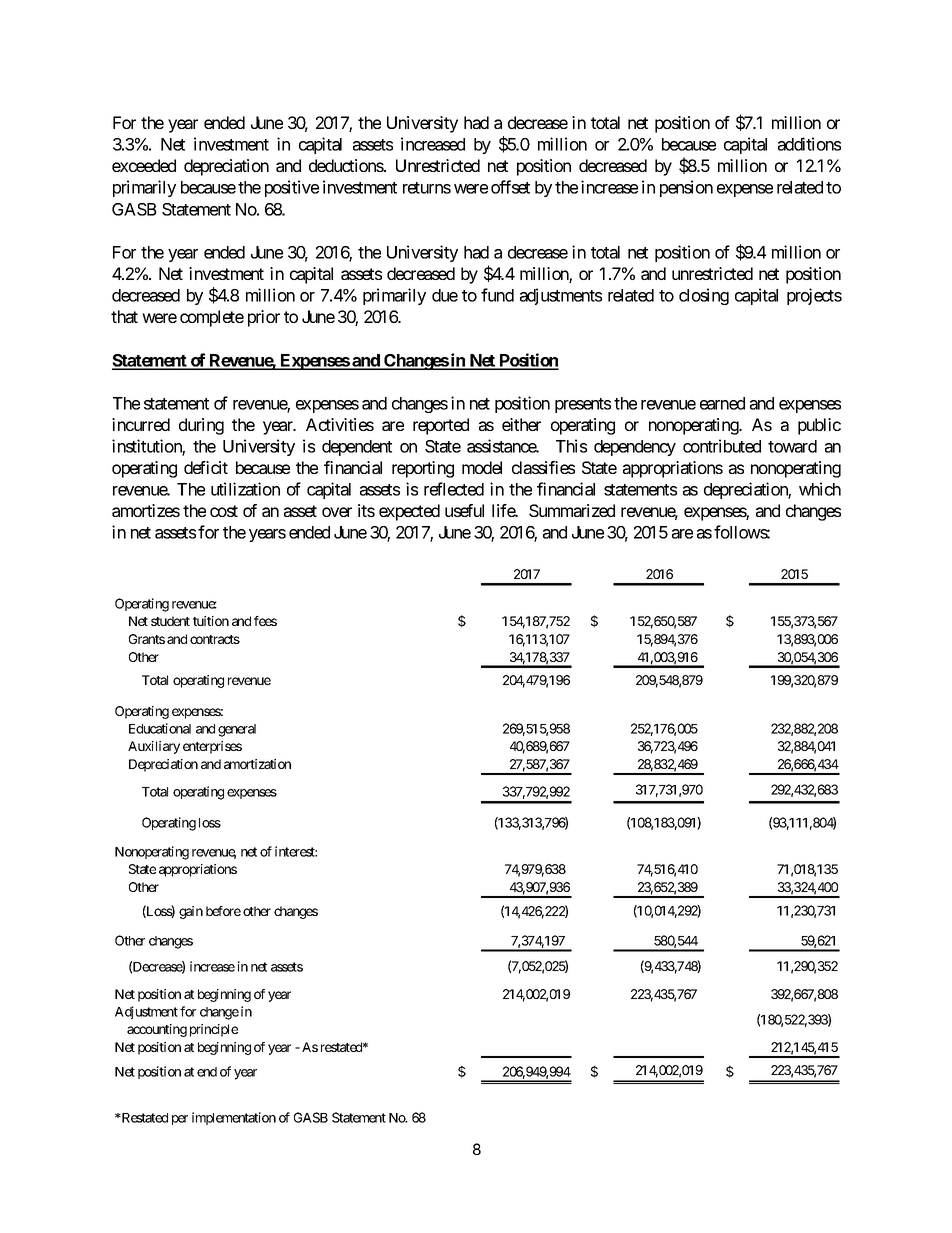 The height and width of the document is (1233, 952). I want to click on reported, so click(441, 426).
